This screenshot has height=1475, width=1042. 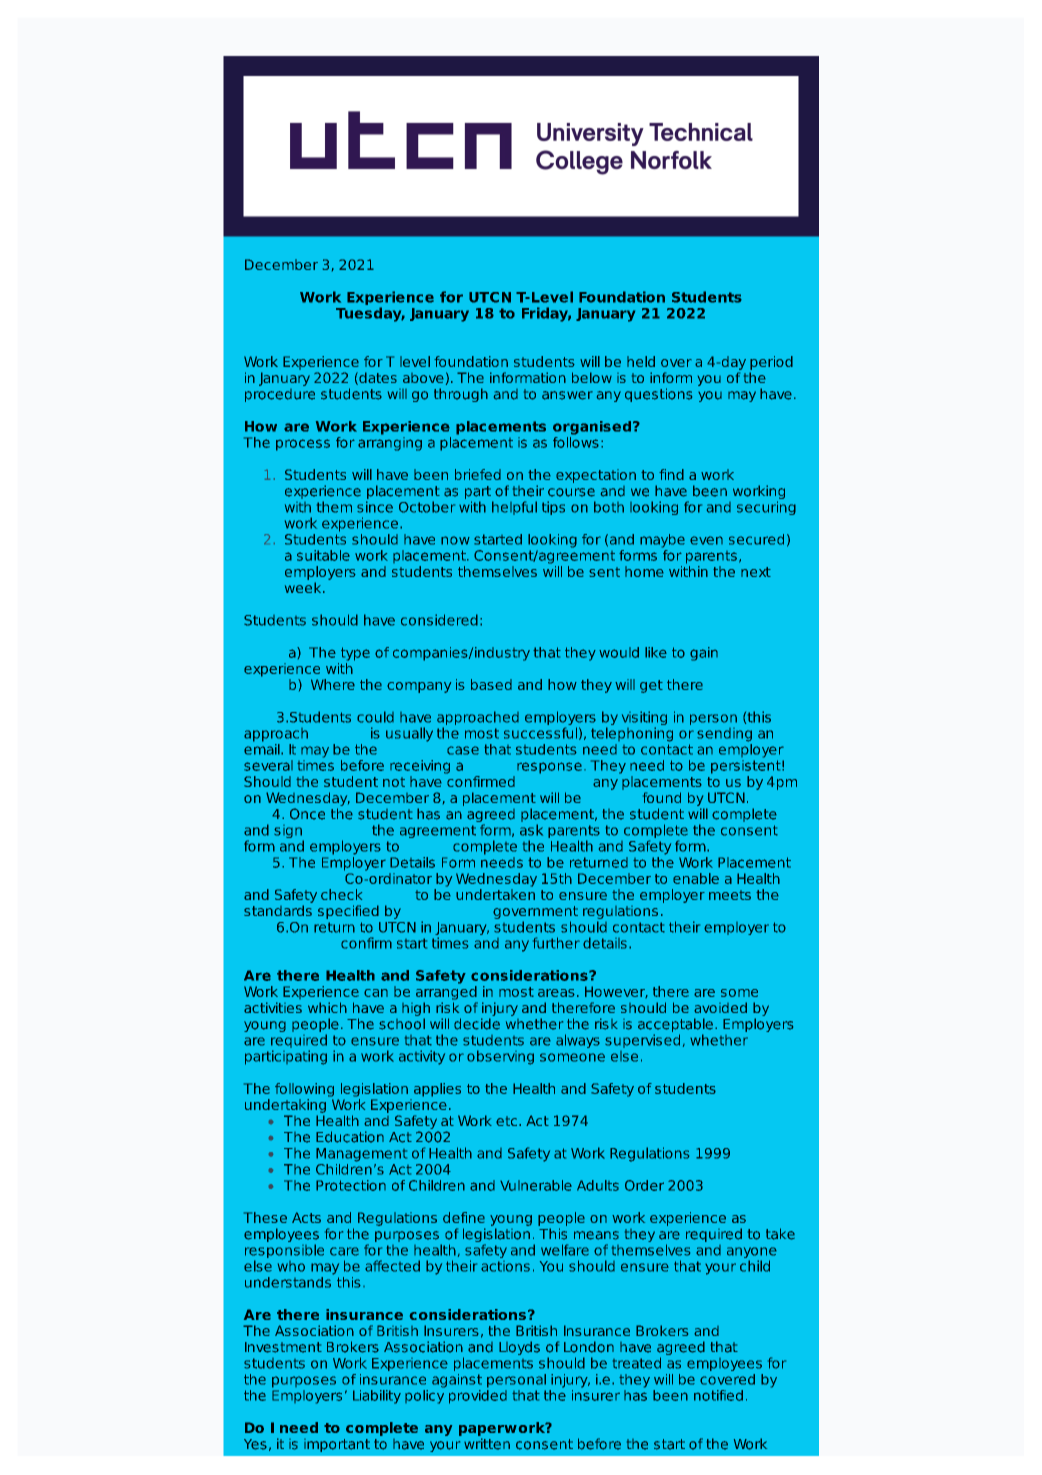 What do you see at coordinates (337, 1445) in the screenshot?
I see `important` at bounding box center [337, 1445].
